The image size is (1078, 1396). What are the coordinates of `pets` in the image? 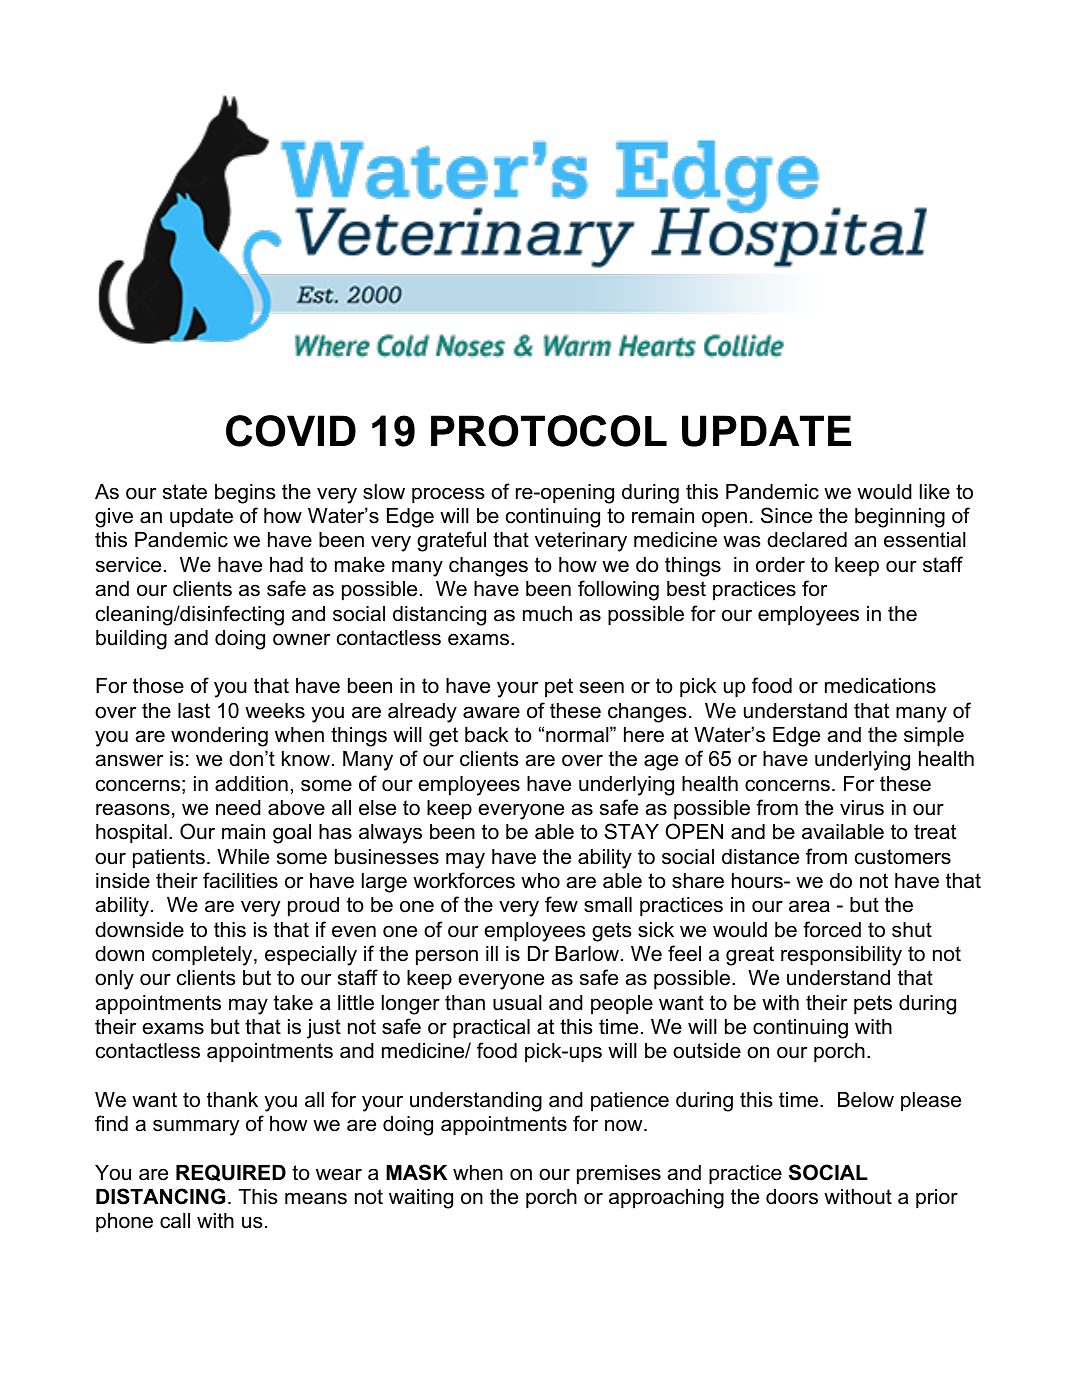 It's located at (873, 1005).
